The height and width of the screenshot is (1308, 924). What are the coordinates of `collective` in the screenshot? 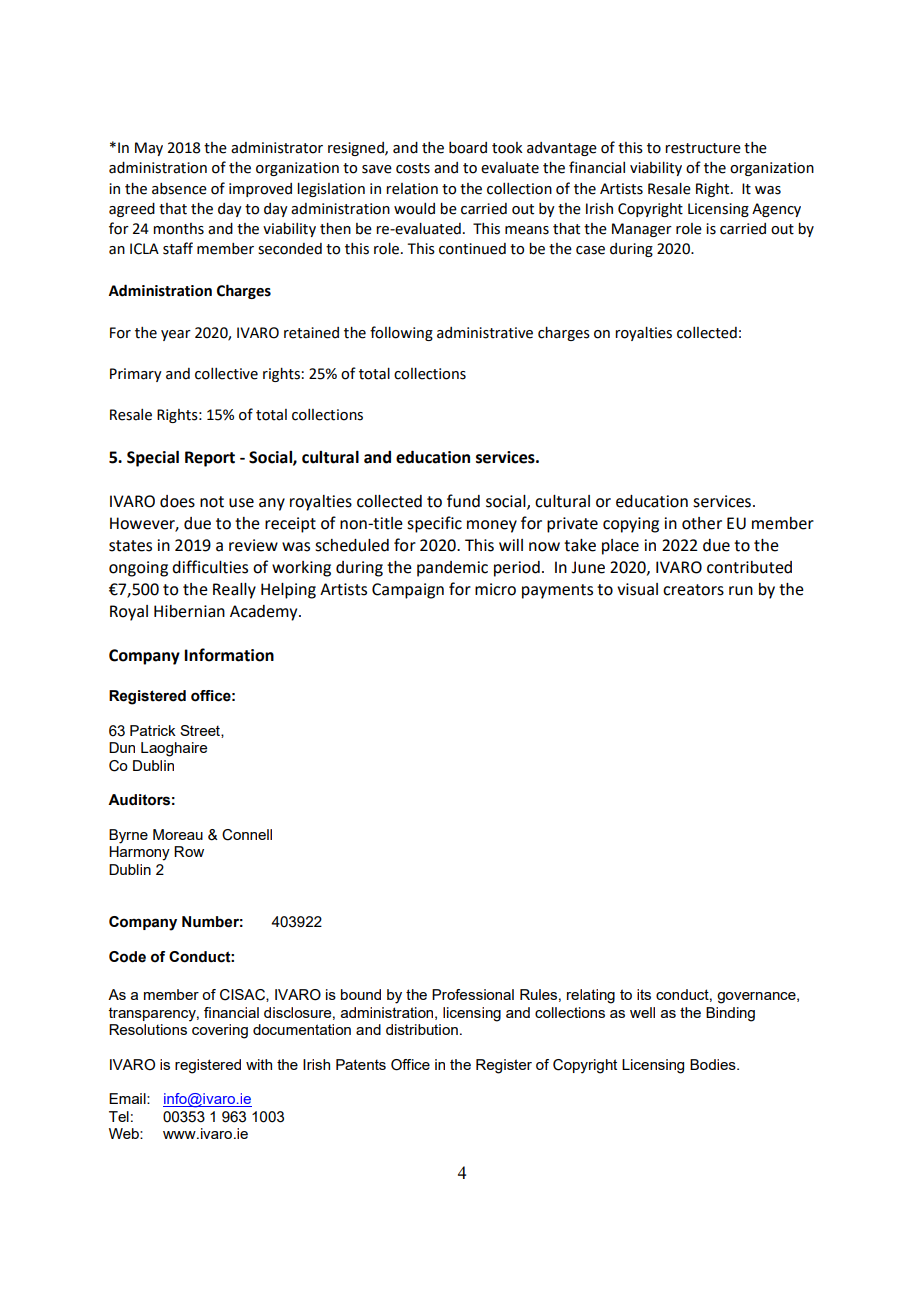 It's located at (226, 374).
